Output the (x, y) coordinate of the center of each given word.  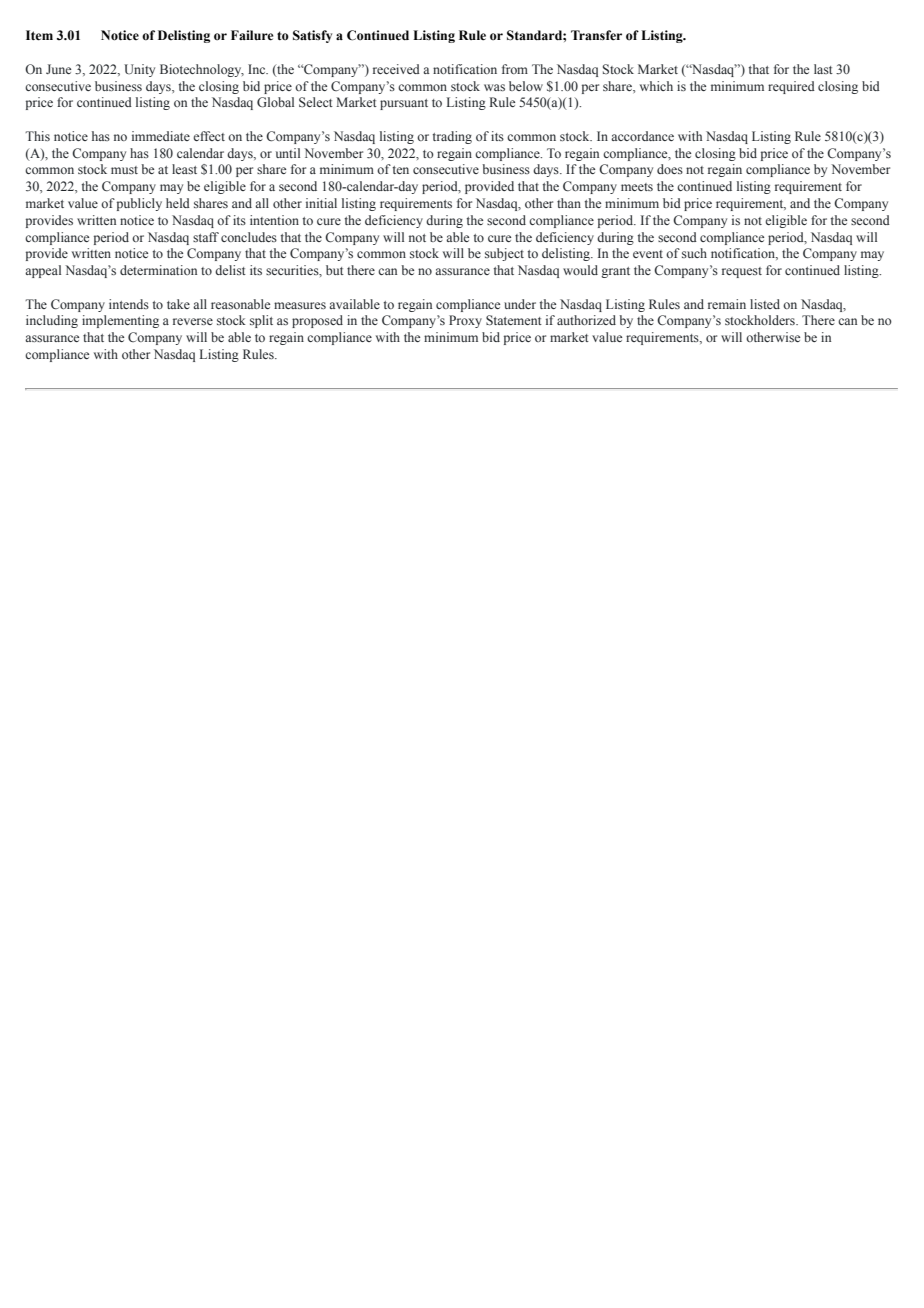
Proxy (465, 321)
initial (321, 203)
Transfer (596, 35)
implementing (120, 321)
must (124, 170)
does (670, 169)
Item (39, 35)
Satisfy (312, 36)
